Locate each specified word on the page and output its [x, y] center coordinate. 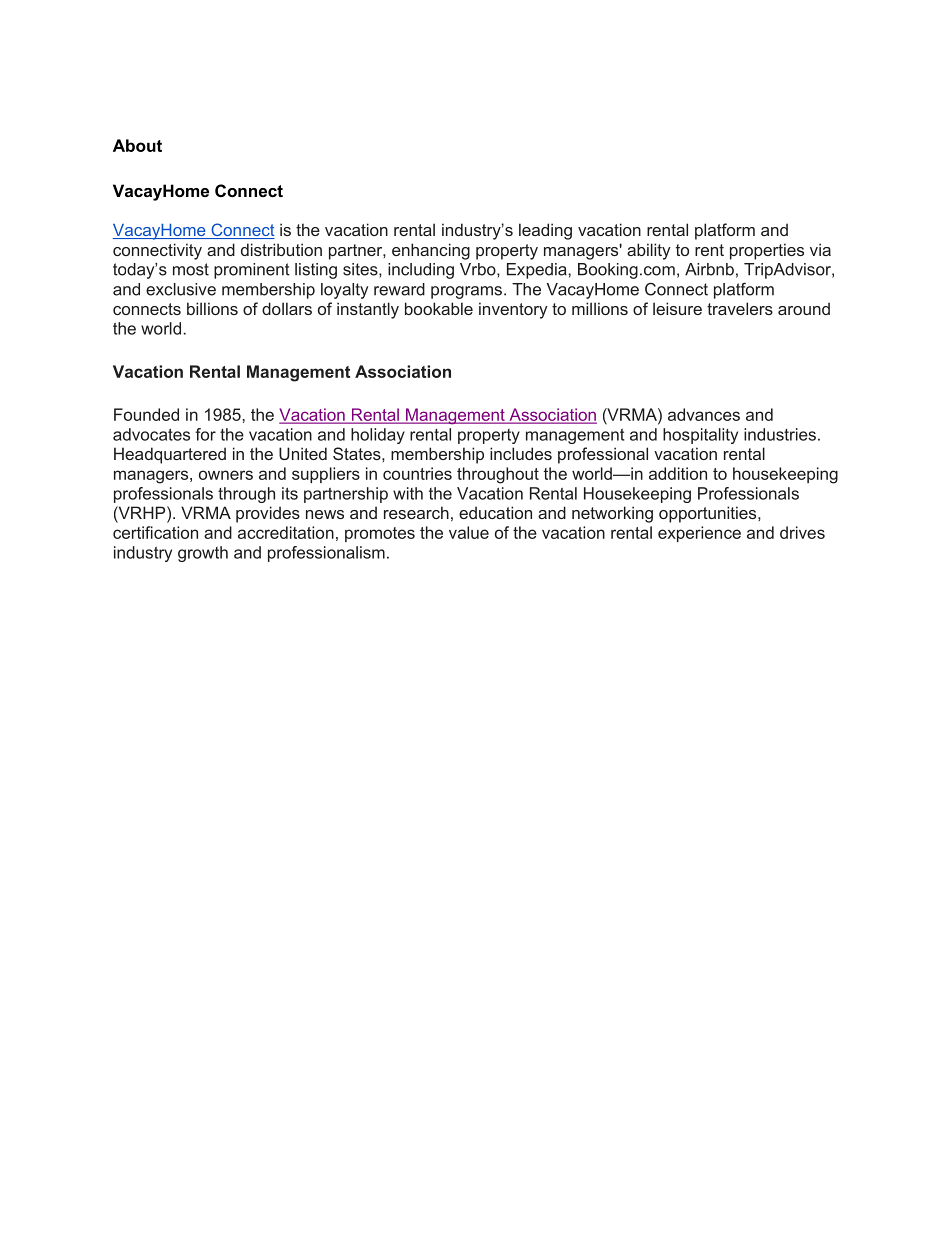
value [469, 532]
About [137, 145]
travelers [740, 308]
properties [767, 251]
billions [212, 308]
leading [545, 231]
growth [203, 554]
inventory [513, 310]
